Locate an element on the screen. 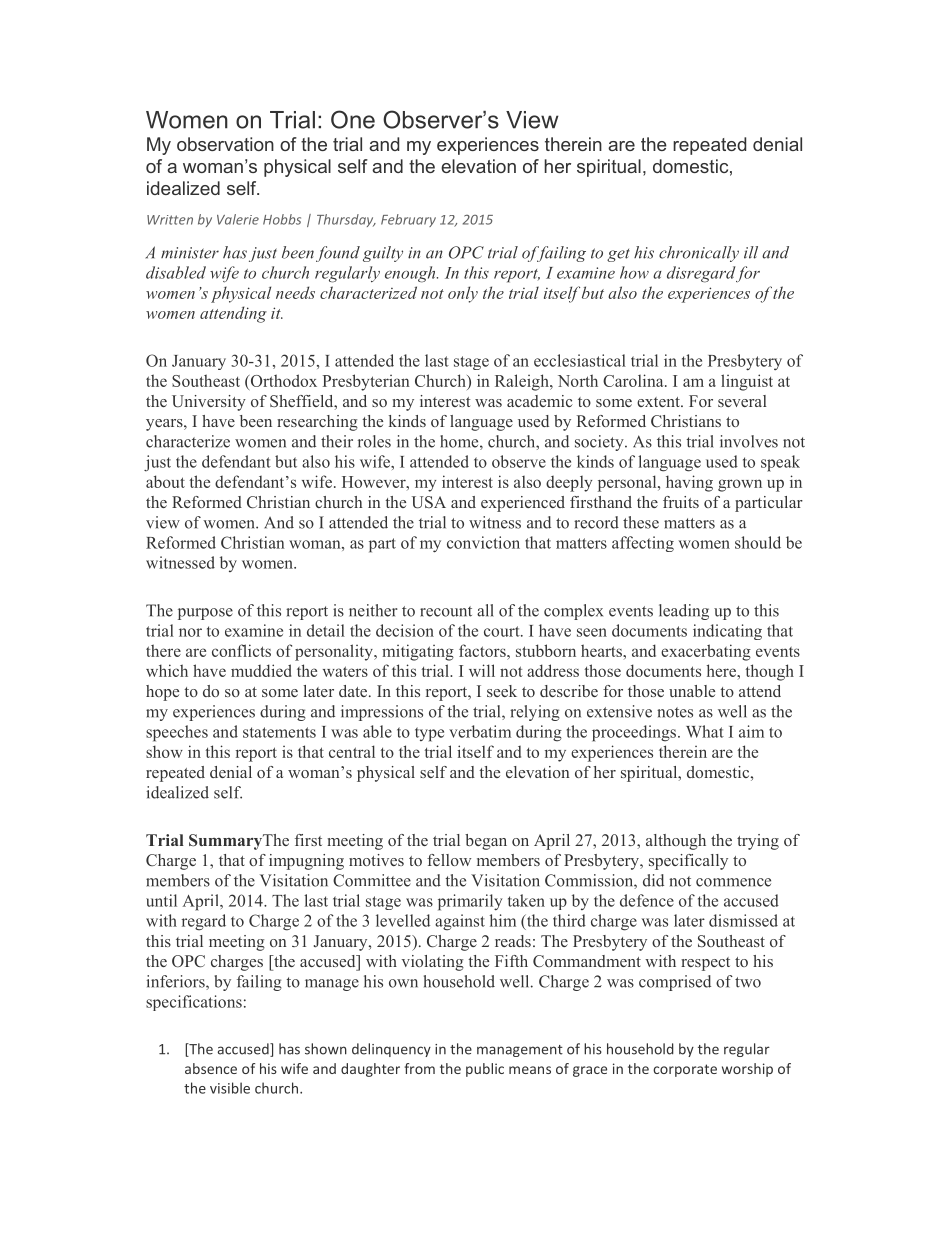  corporate is located at coordinates (685, 1070).
